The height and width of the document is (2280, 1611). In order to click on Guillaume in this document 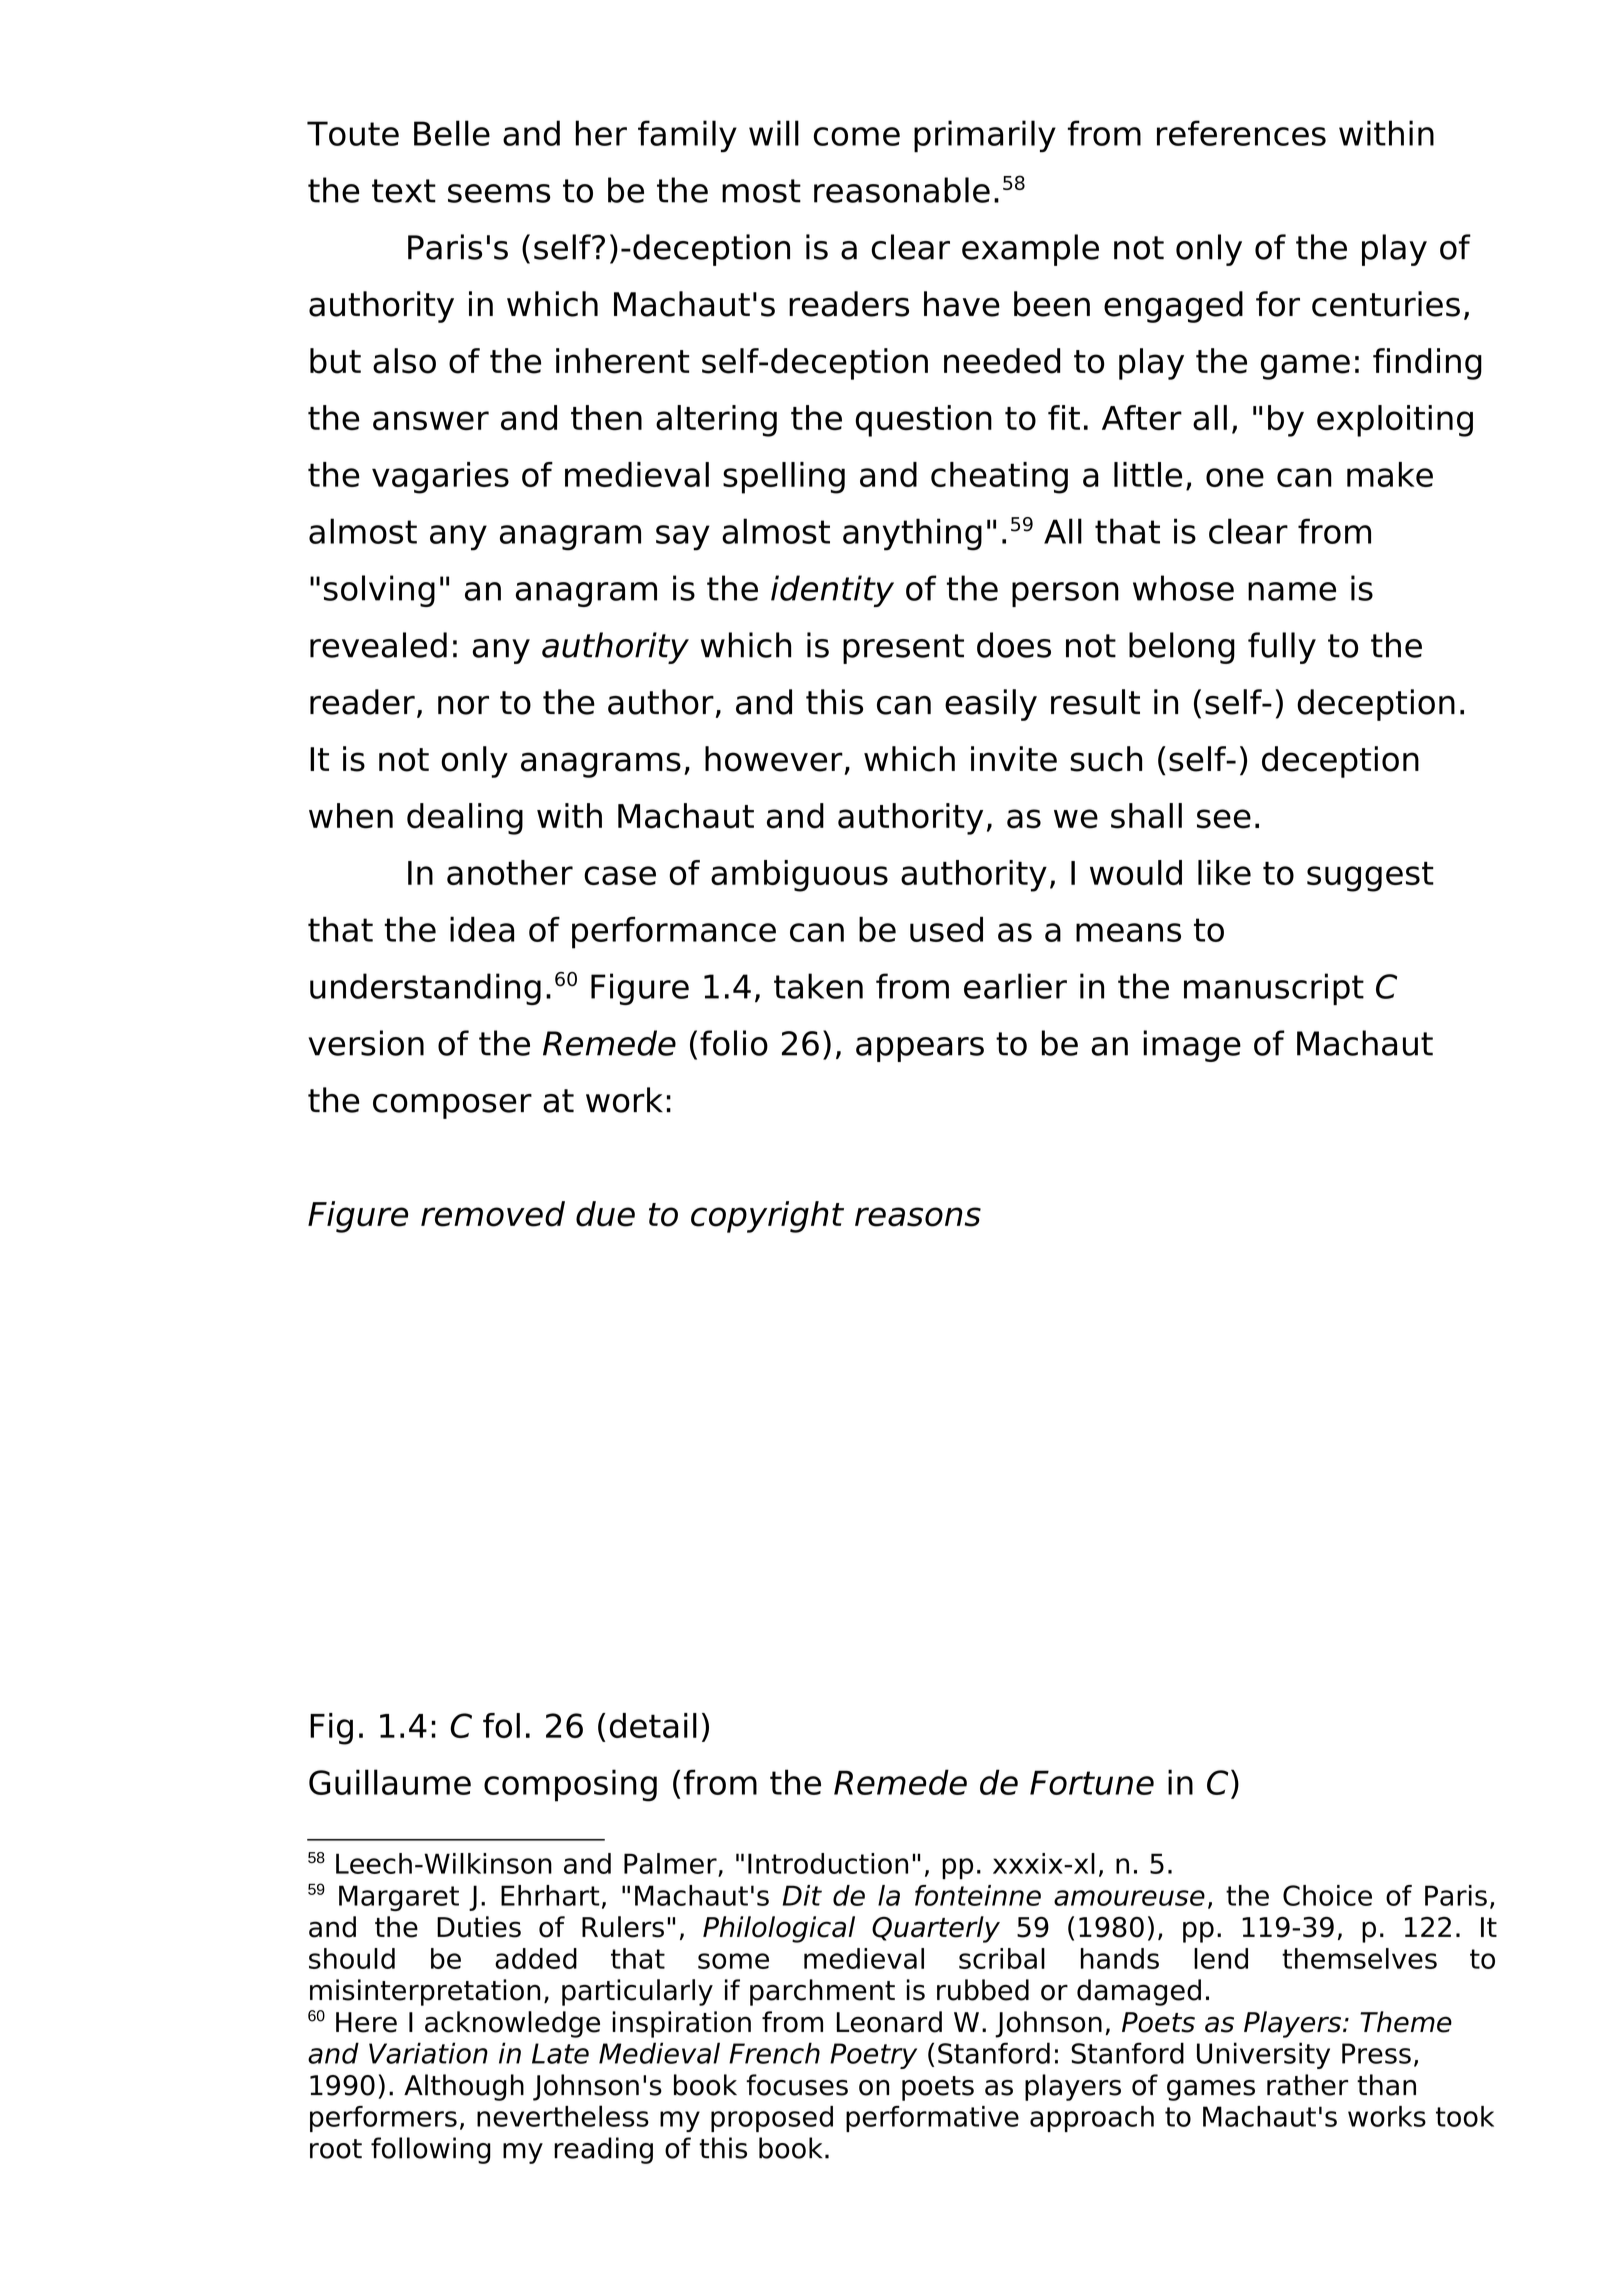, I will do `click(390, 1782)`.
